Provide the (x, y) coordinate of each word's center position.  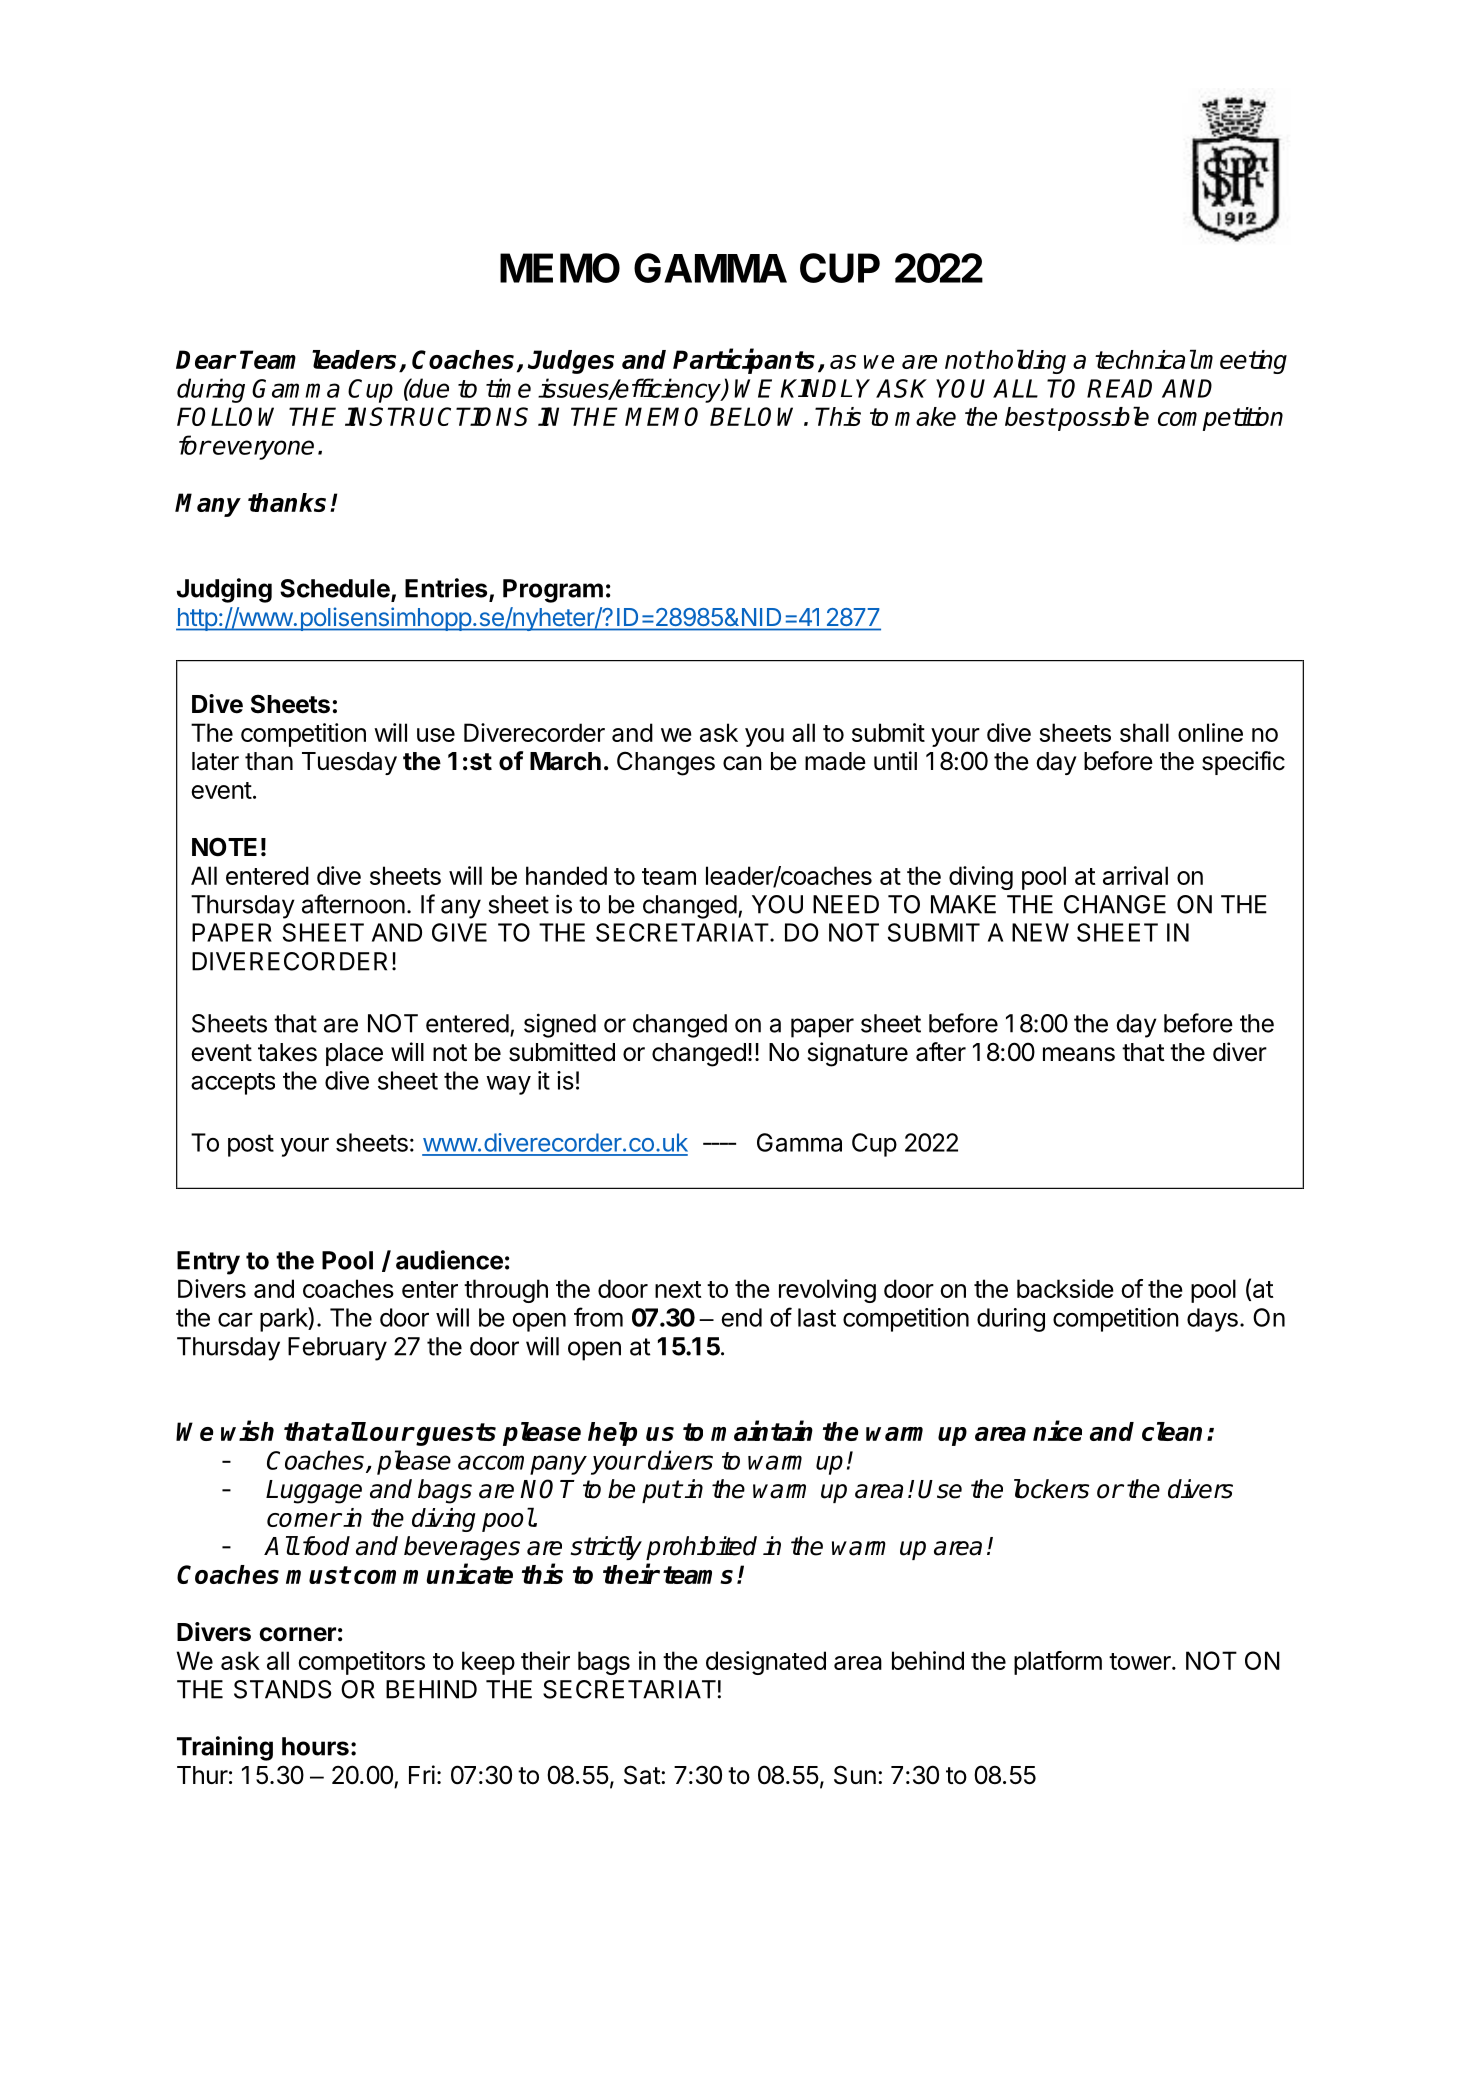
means (1079, 1054)
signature (858, 1054)
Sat (643, 1775)
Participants (744, 361)
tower (1141, 1661)
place (354, 1054)
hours (315, 1746)
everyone (262, 450)
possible (1102, 418)
